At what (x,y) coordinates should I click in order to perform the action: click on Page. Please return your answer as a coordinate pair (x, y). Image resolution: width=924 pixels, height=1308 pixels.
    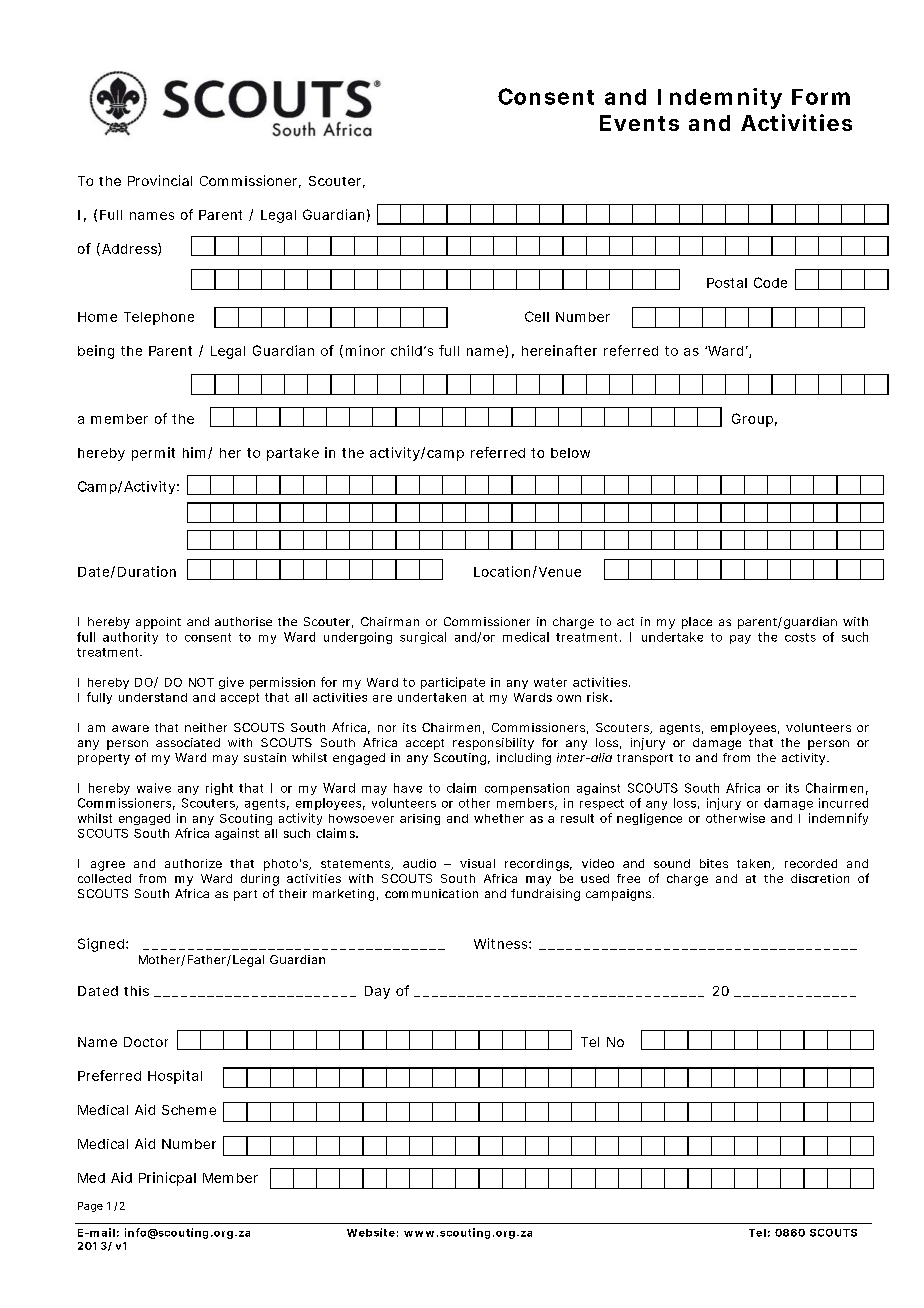
    Looking at the image, I should click on (90, 1207).
